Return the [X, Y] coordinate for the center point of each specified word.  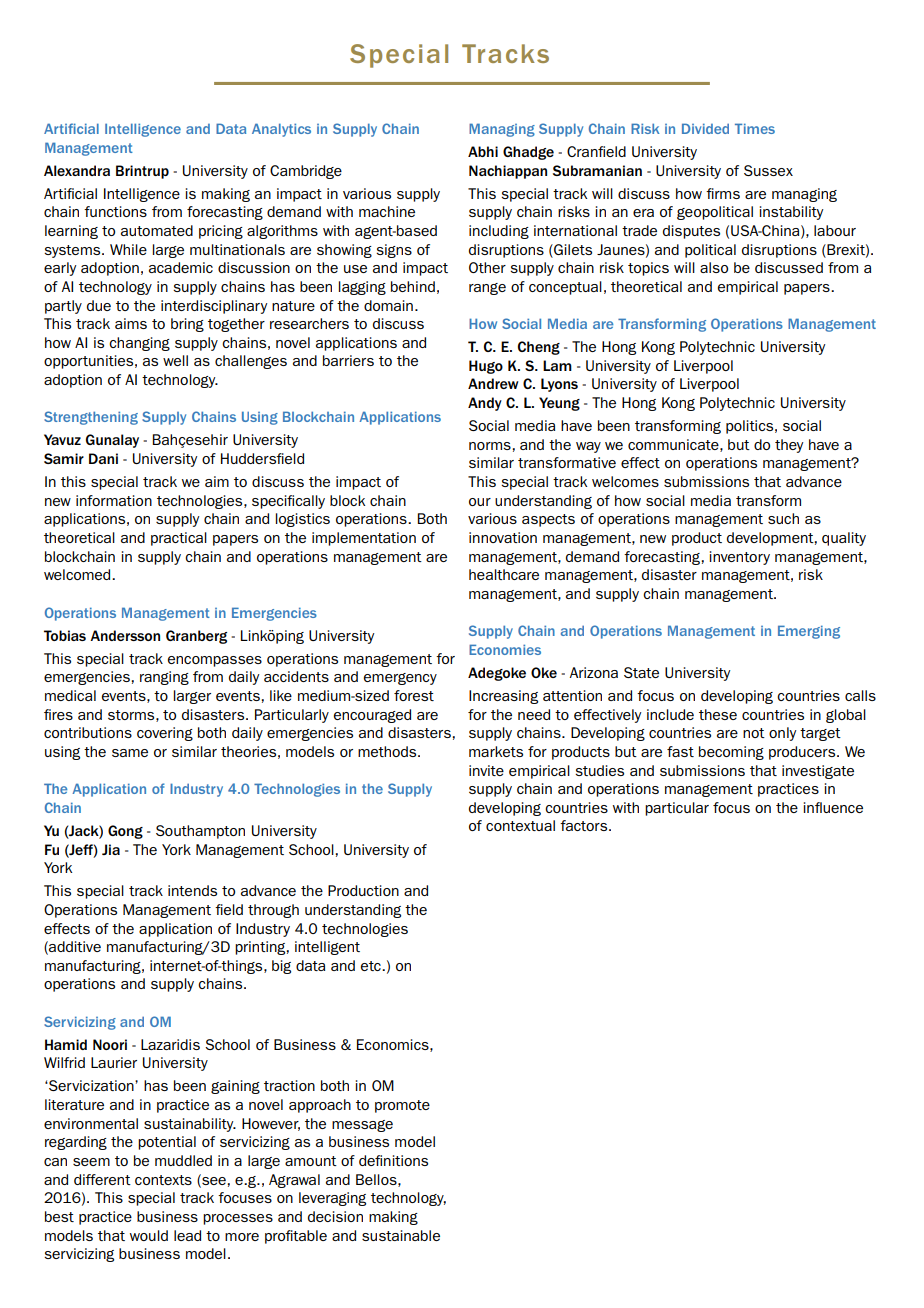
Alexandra [77, 170]
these [718, 714]
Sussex [768, 170]
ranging [164, 678]
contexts [163, 1180]
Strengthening [91, 418]
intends [192, 890]
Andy [485, 404]
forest [414, 695]
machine [387, 211]
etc [372, 966]
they [789, 446]
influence [833, 807]
